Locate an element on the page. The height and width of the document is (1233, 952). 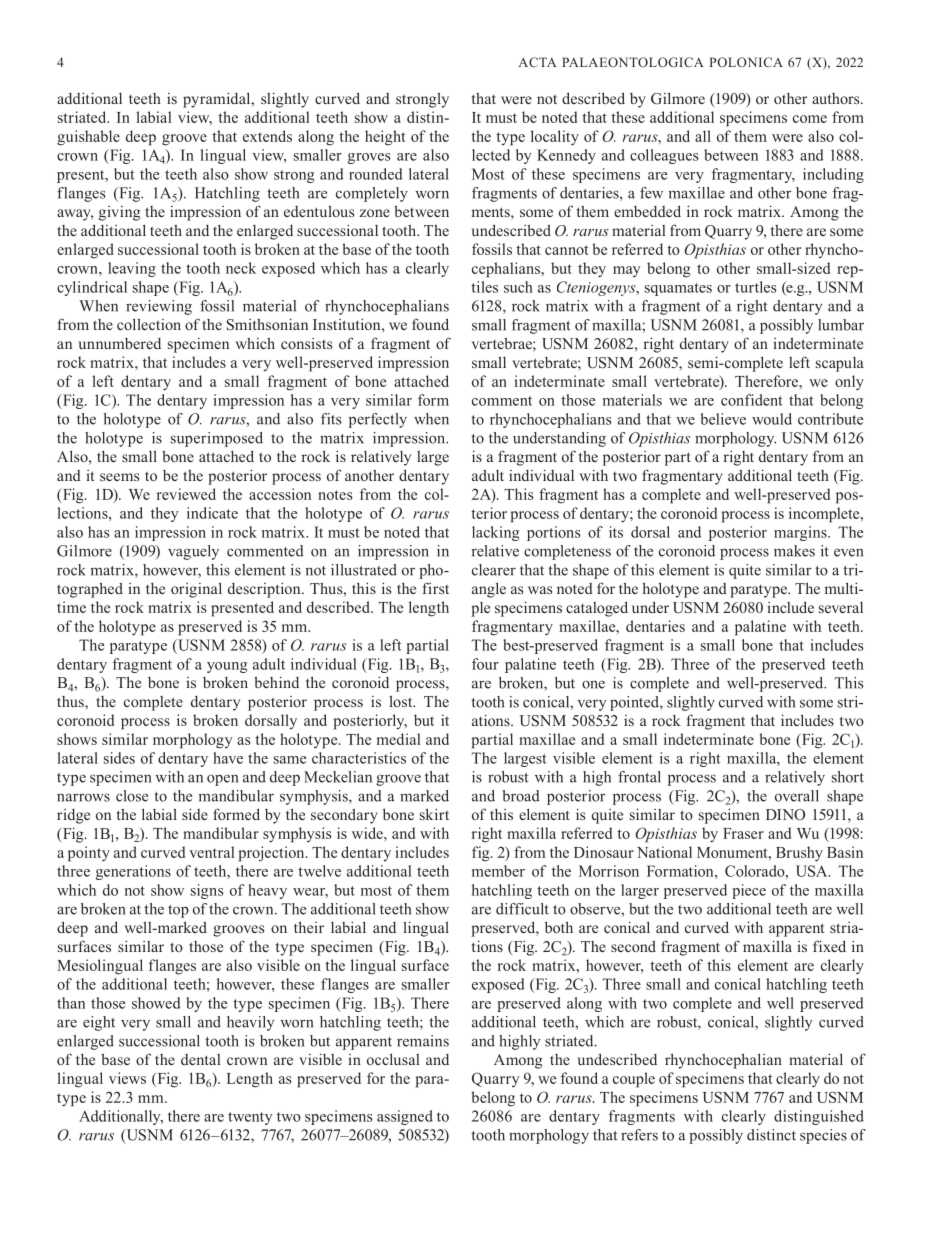
ACTA is located at coordinates (538, 62).
